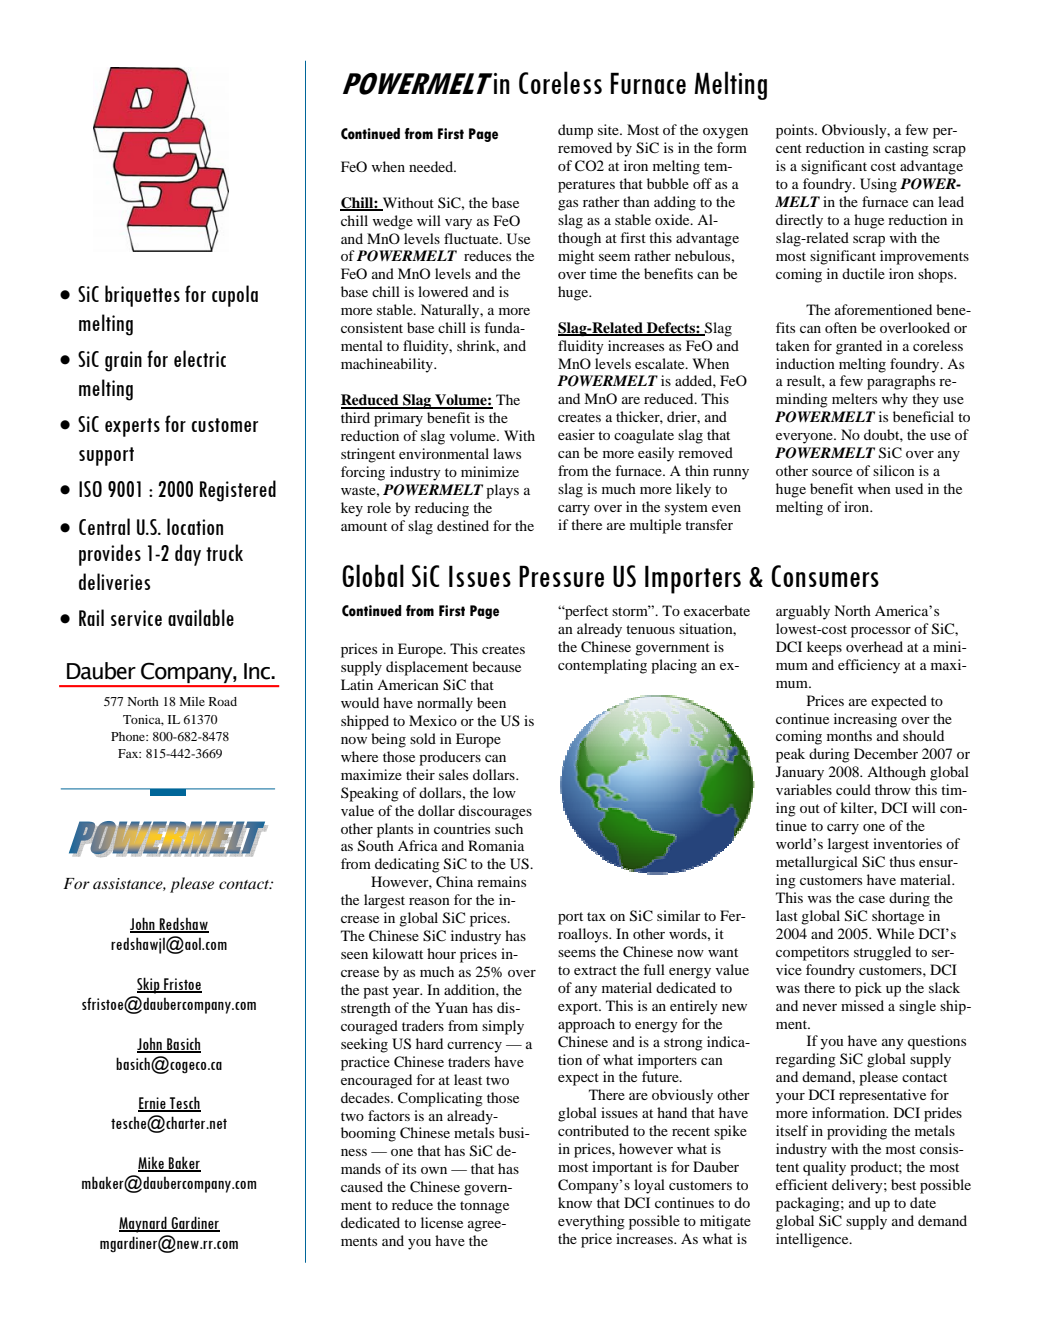  I want to click on efficiency, so click(869, 666).
